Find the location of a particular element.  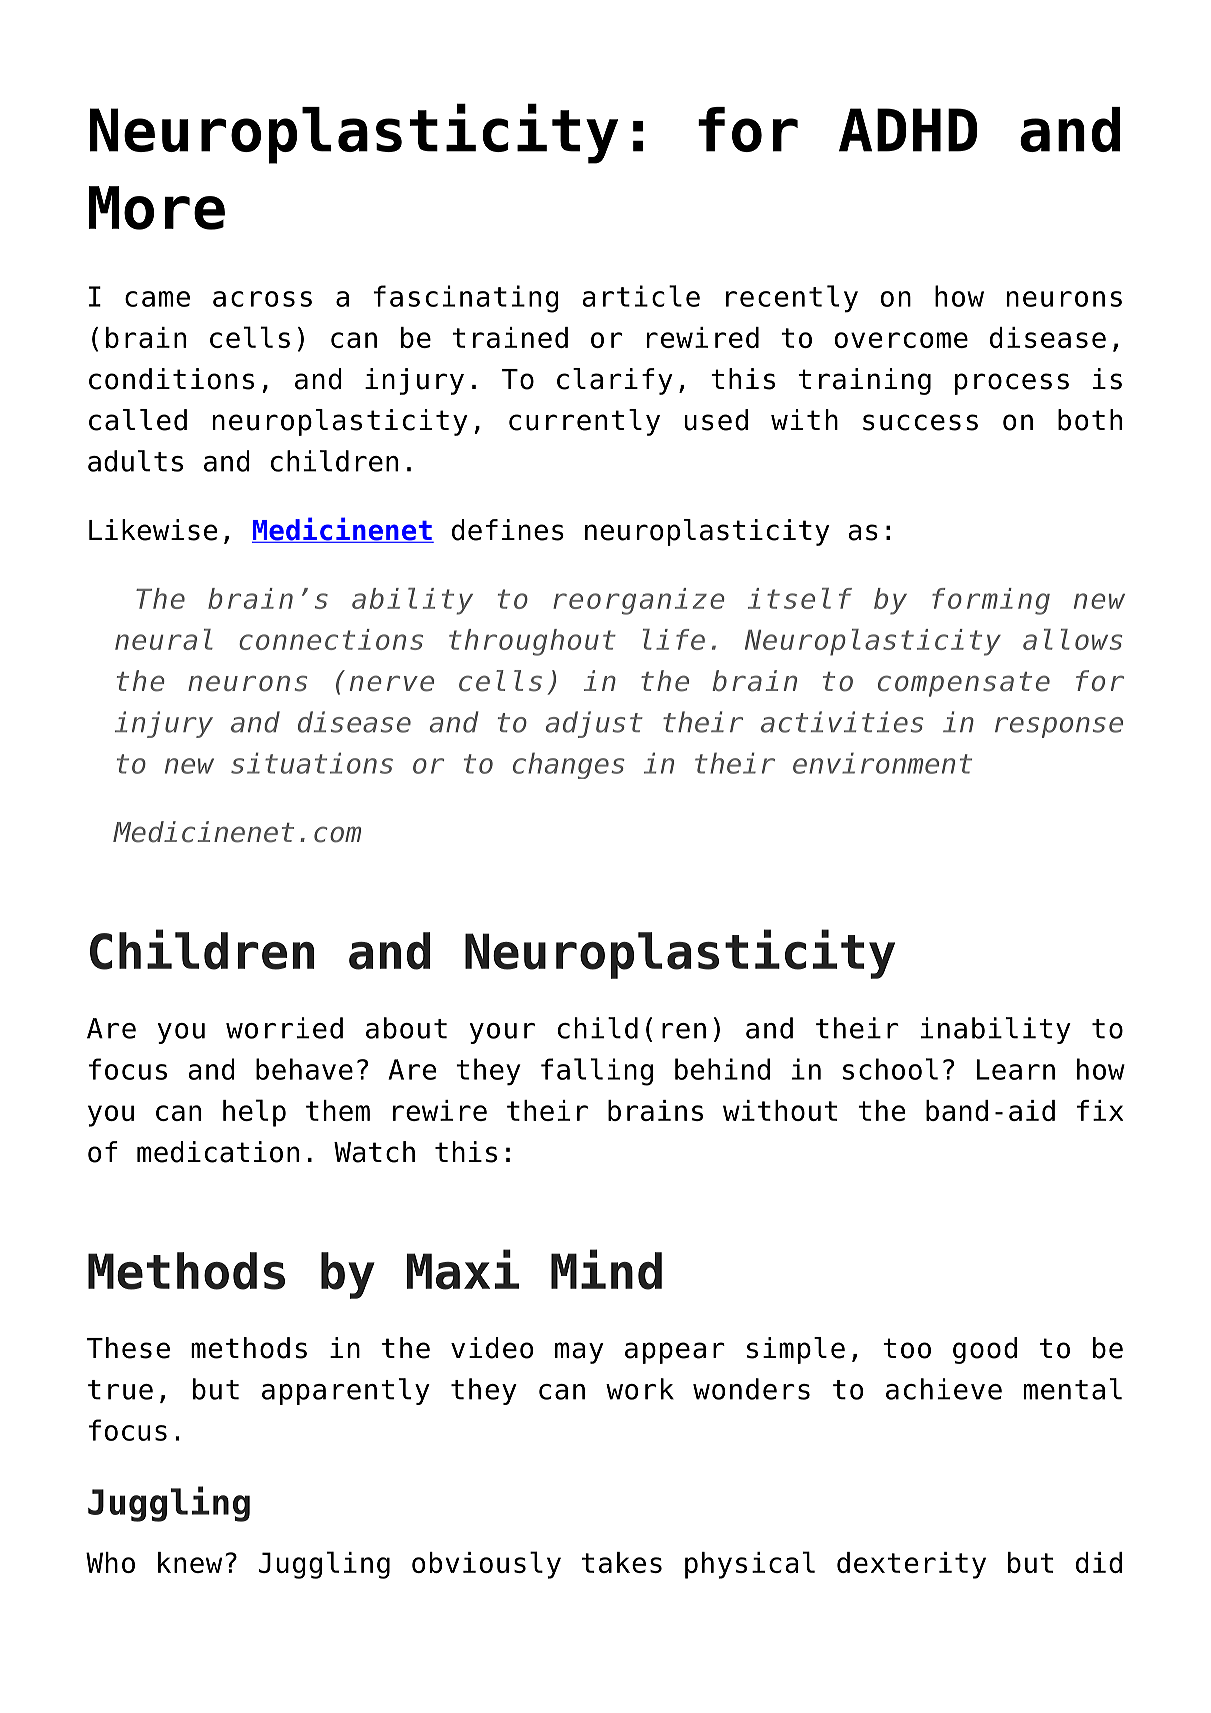

called is located at coordinates (138, 420).
